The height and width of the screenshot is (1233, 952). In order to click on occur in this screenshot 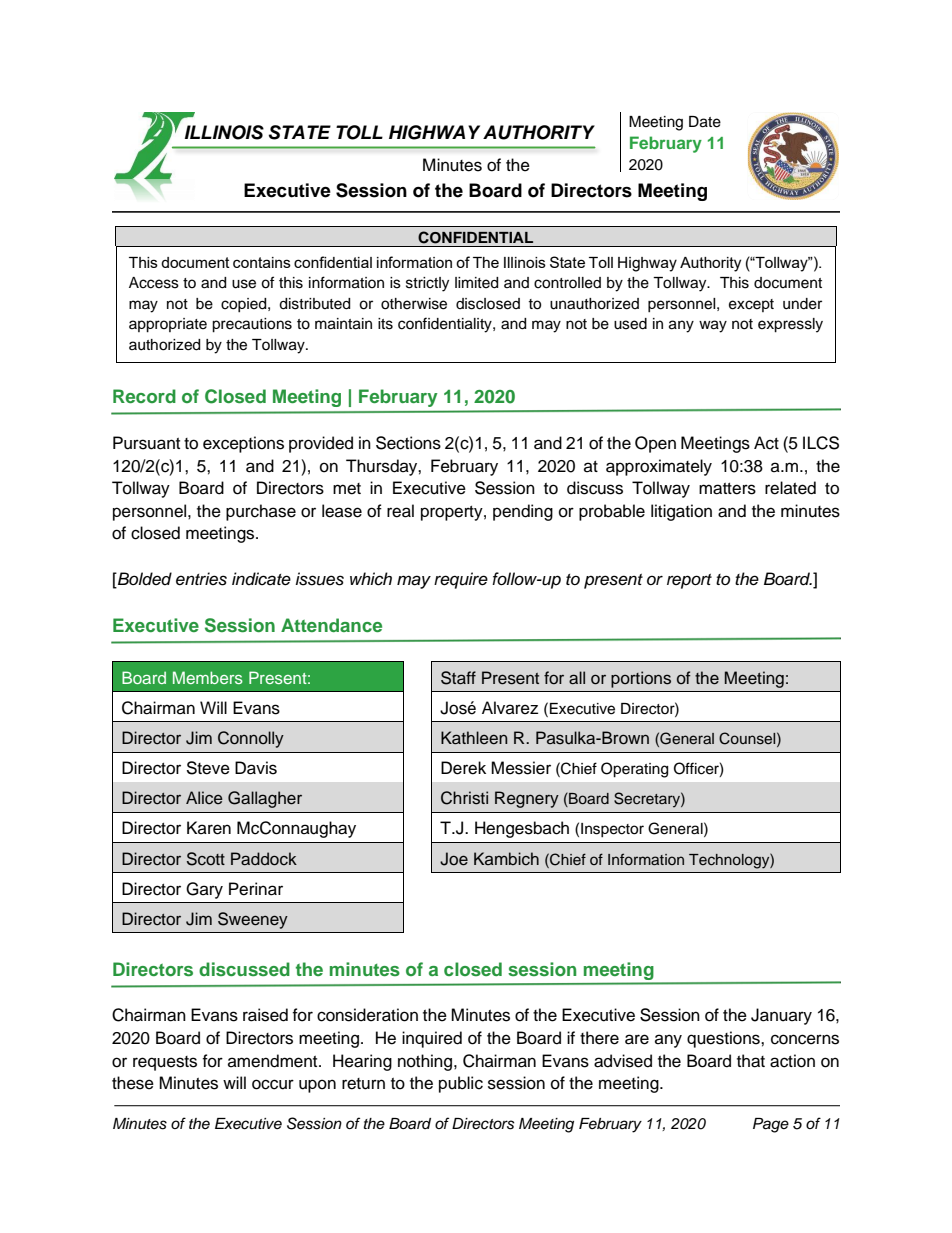, I will do `click(273, 1084)`.
